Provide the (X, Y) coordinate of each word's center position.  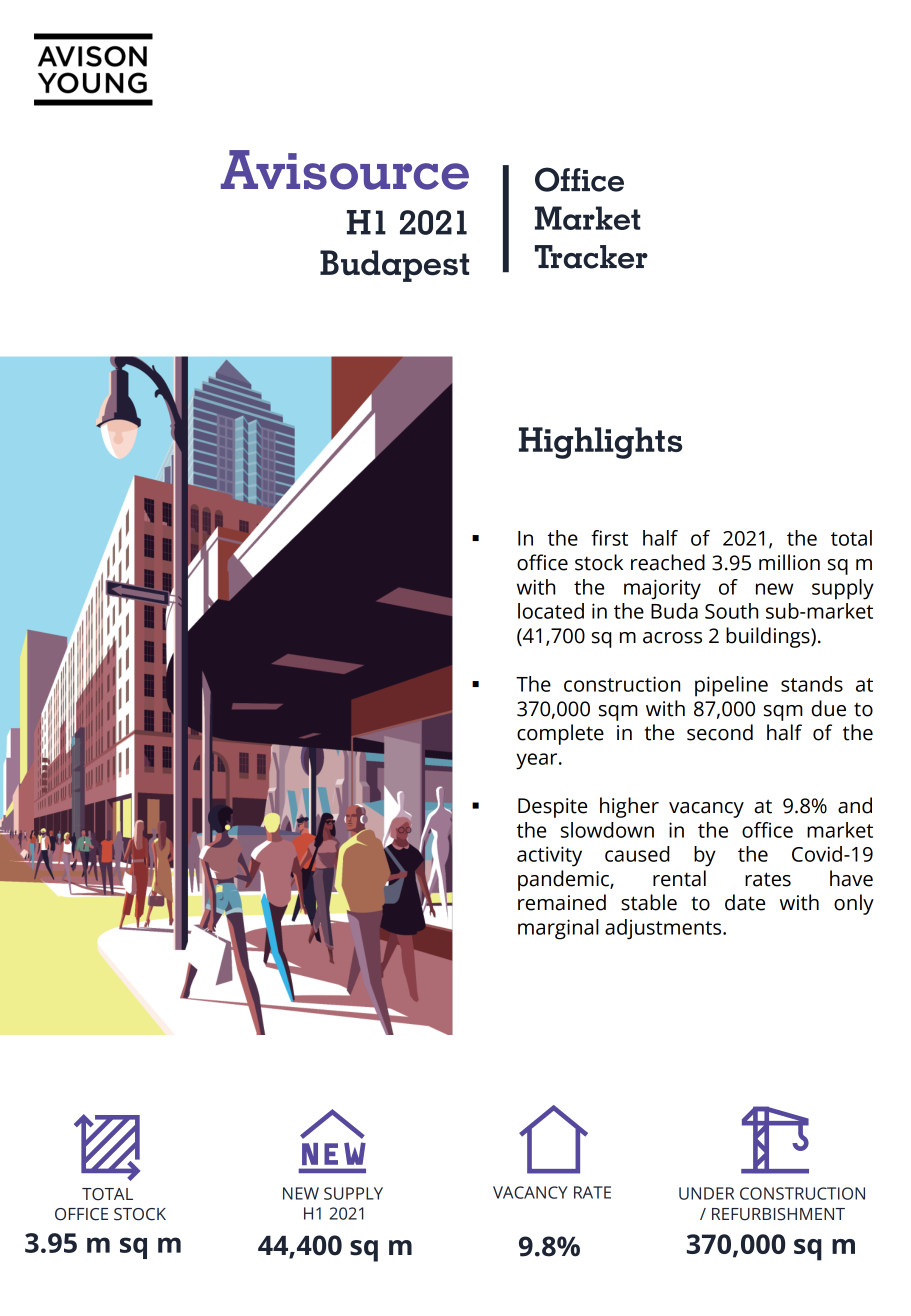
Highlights (600, 443)
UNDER (706, 1193)
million (789, 562)
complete (560, 734)
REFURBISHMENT (778, 1214)
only (854, 904)
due (828, 708)
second (720, 732)
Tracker (591, 257)
